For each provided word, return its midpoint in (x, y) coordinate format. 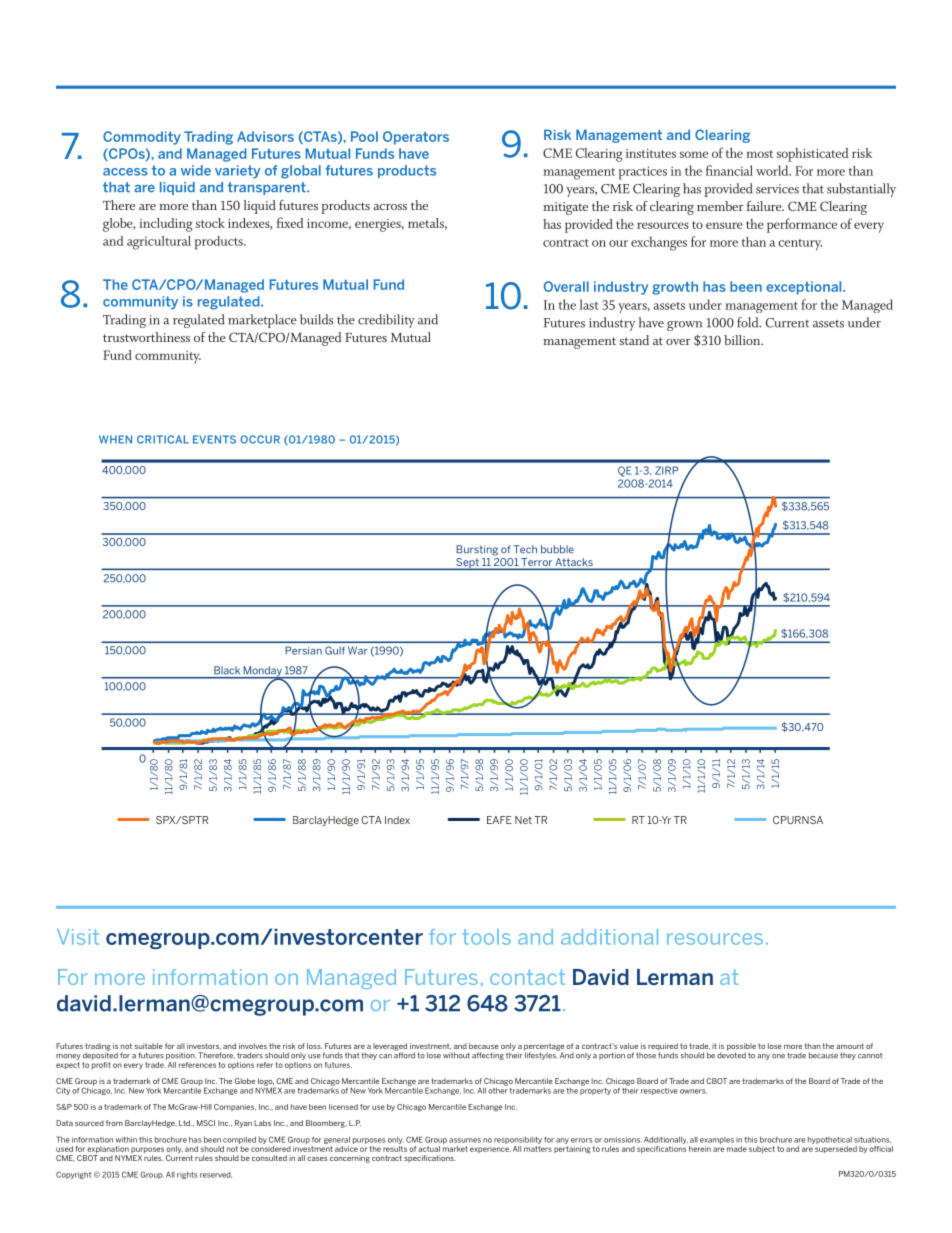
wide (196, 170)
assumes (465, 1140)
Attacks (574, 563)
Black (227, 670)
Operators (416, 138)
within (126, 1140)
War (358, 650)
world (773, 170)
